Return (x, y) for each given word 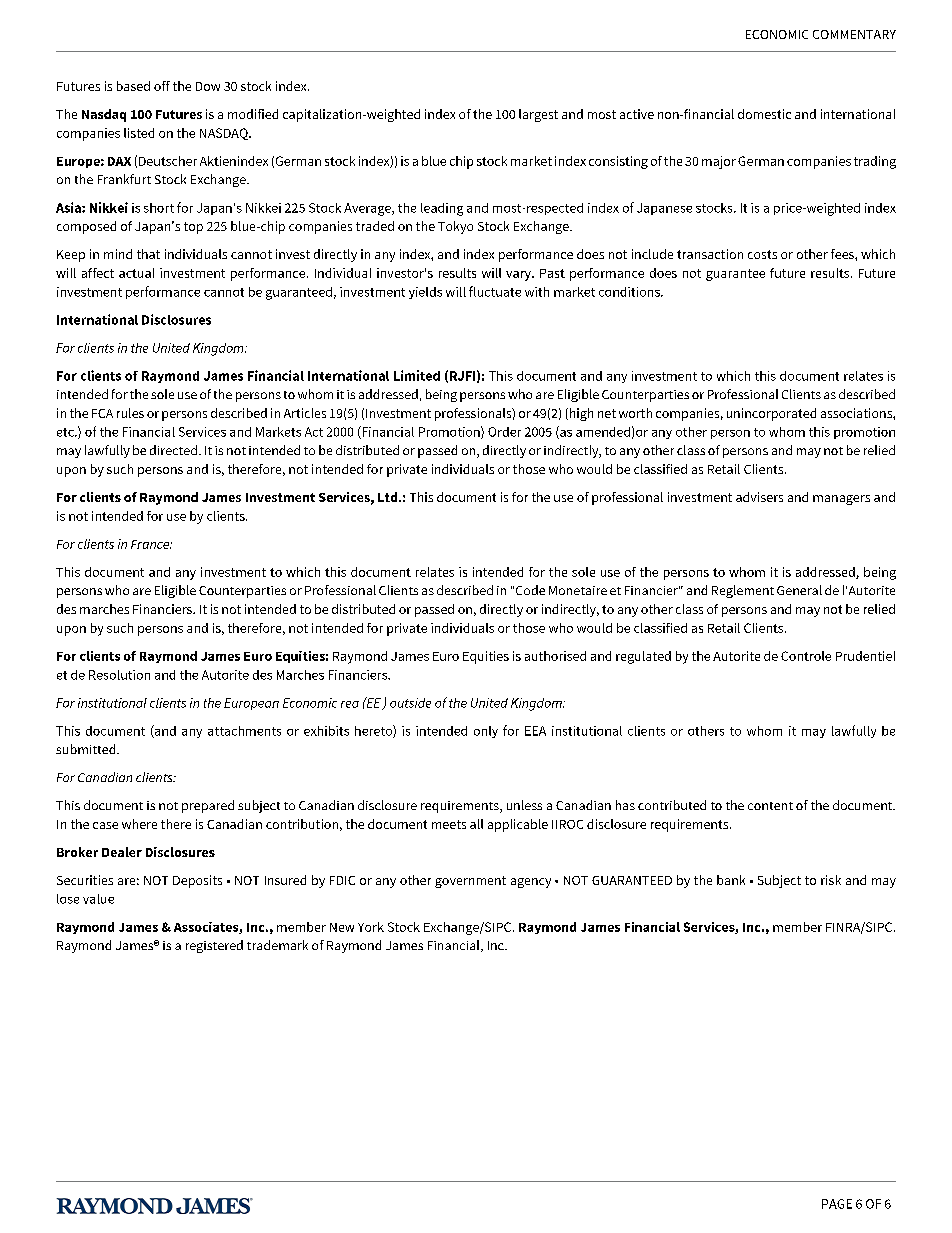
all (476, 824)
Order (504, 432)
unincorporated (771, 414)
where (139, 824)
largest (538, 115)
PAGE (837, 1204)
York (371, 927)
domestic (764, 114)
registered (214, 946)
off (162, 86)
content (770, 806)
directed (173, 450)
